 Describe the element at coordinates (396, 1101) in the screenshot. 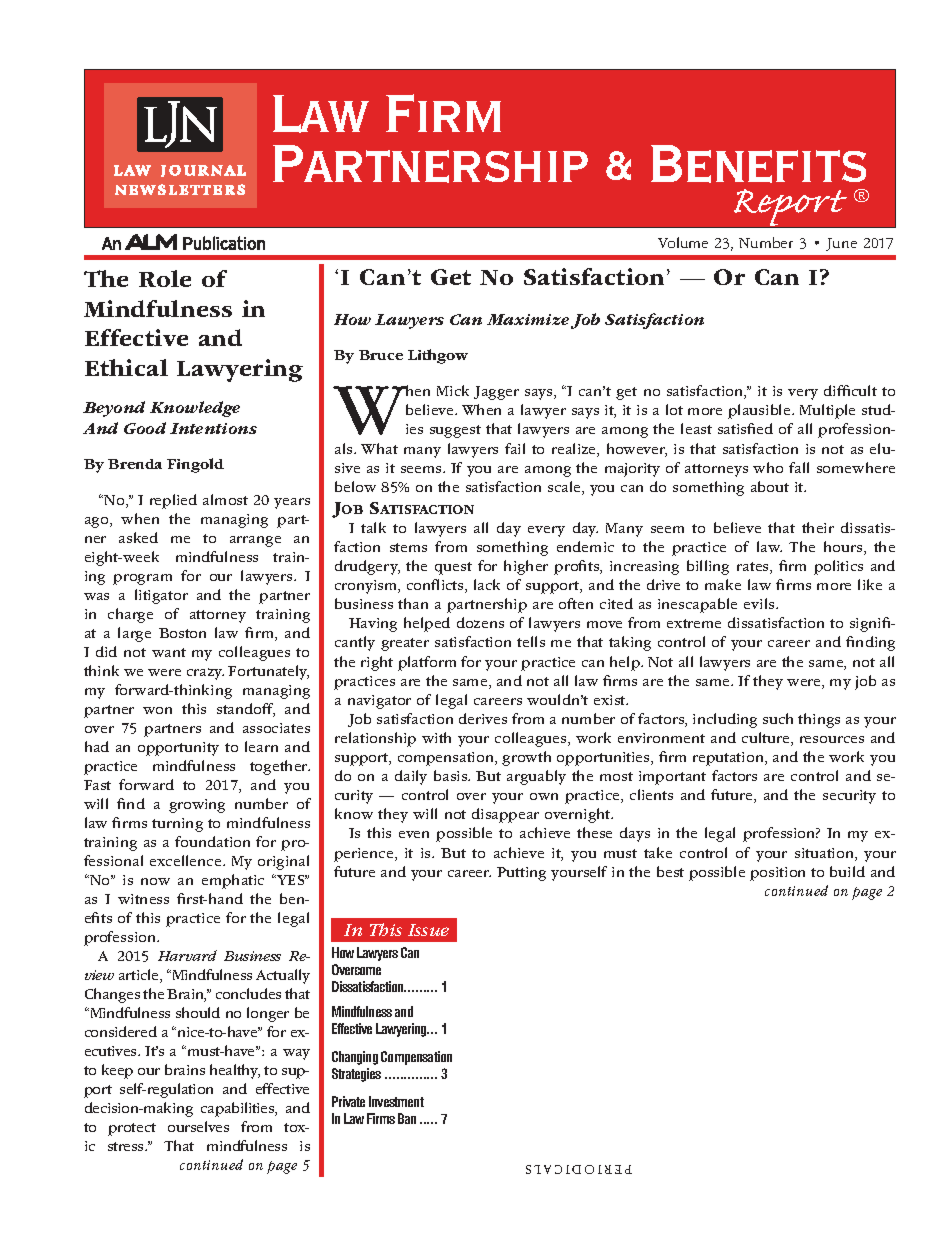

I see `Investment` at that location.
